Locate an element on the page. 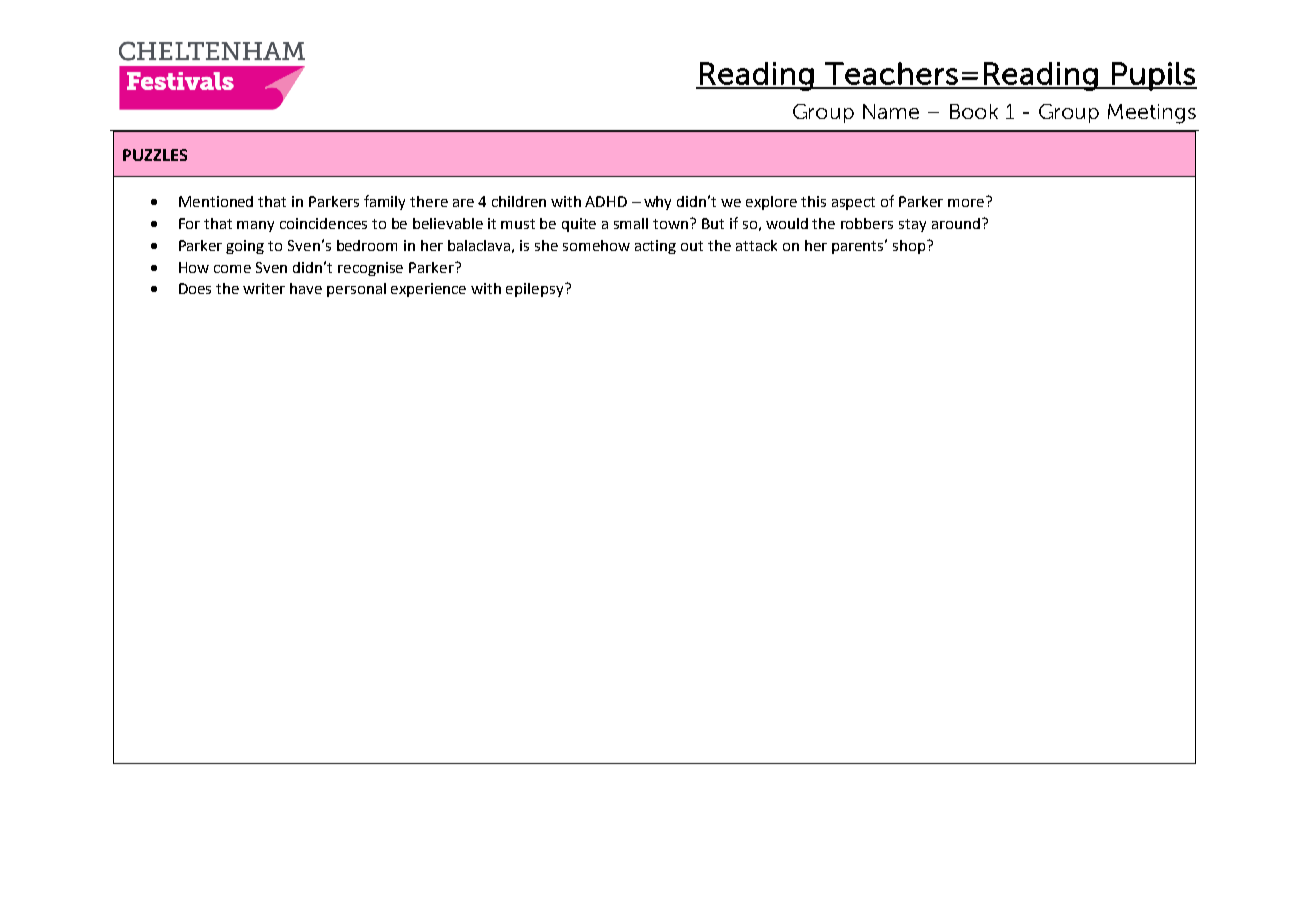  coincidences is located at coordinates (323, 223).
